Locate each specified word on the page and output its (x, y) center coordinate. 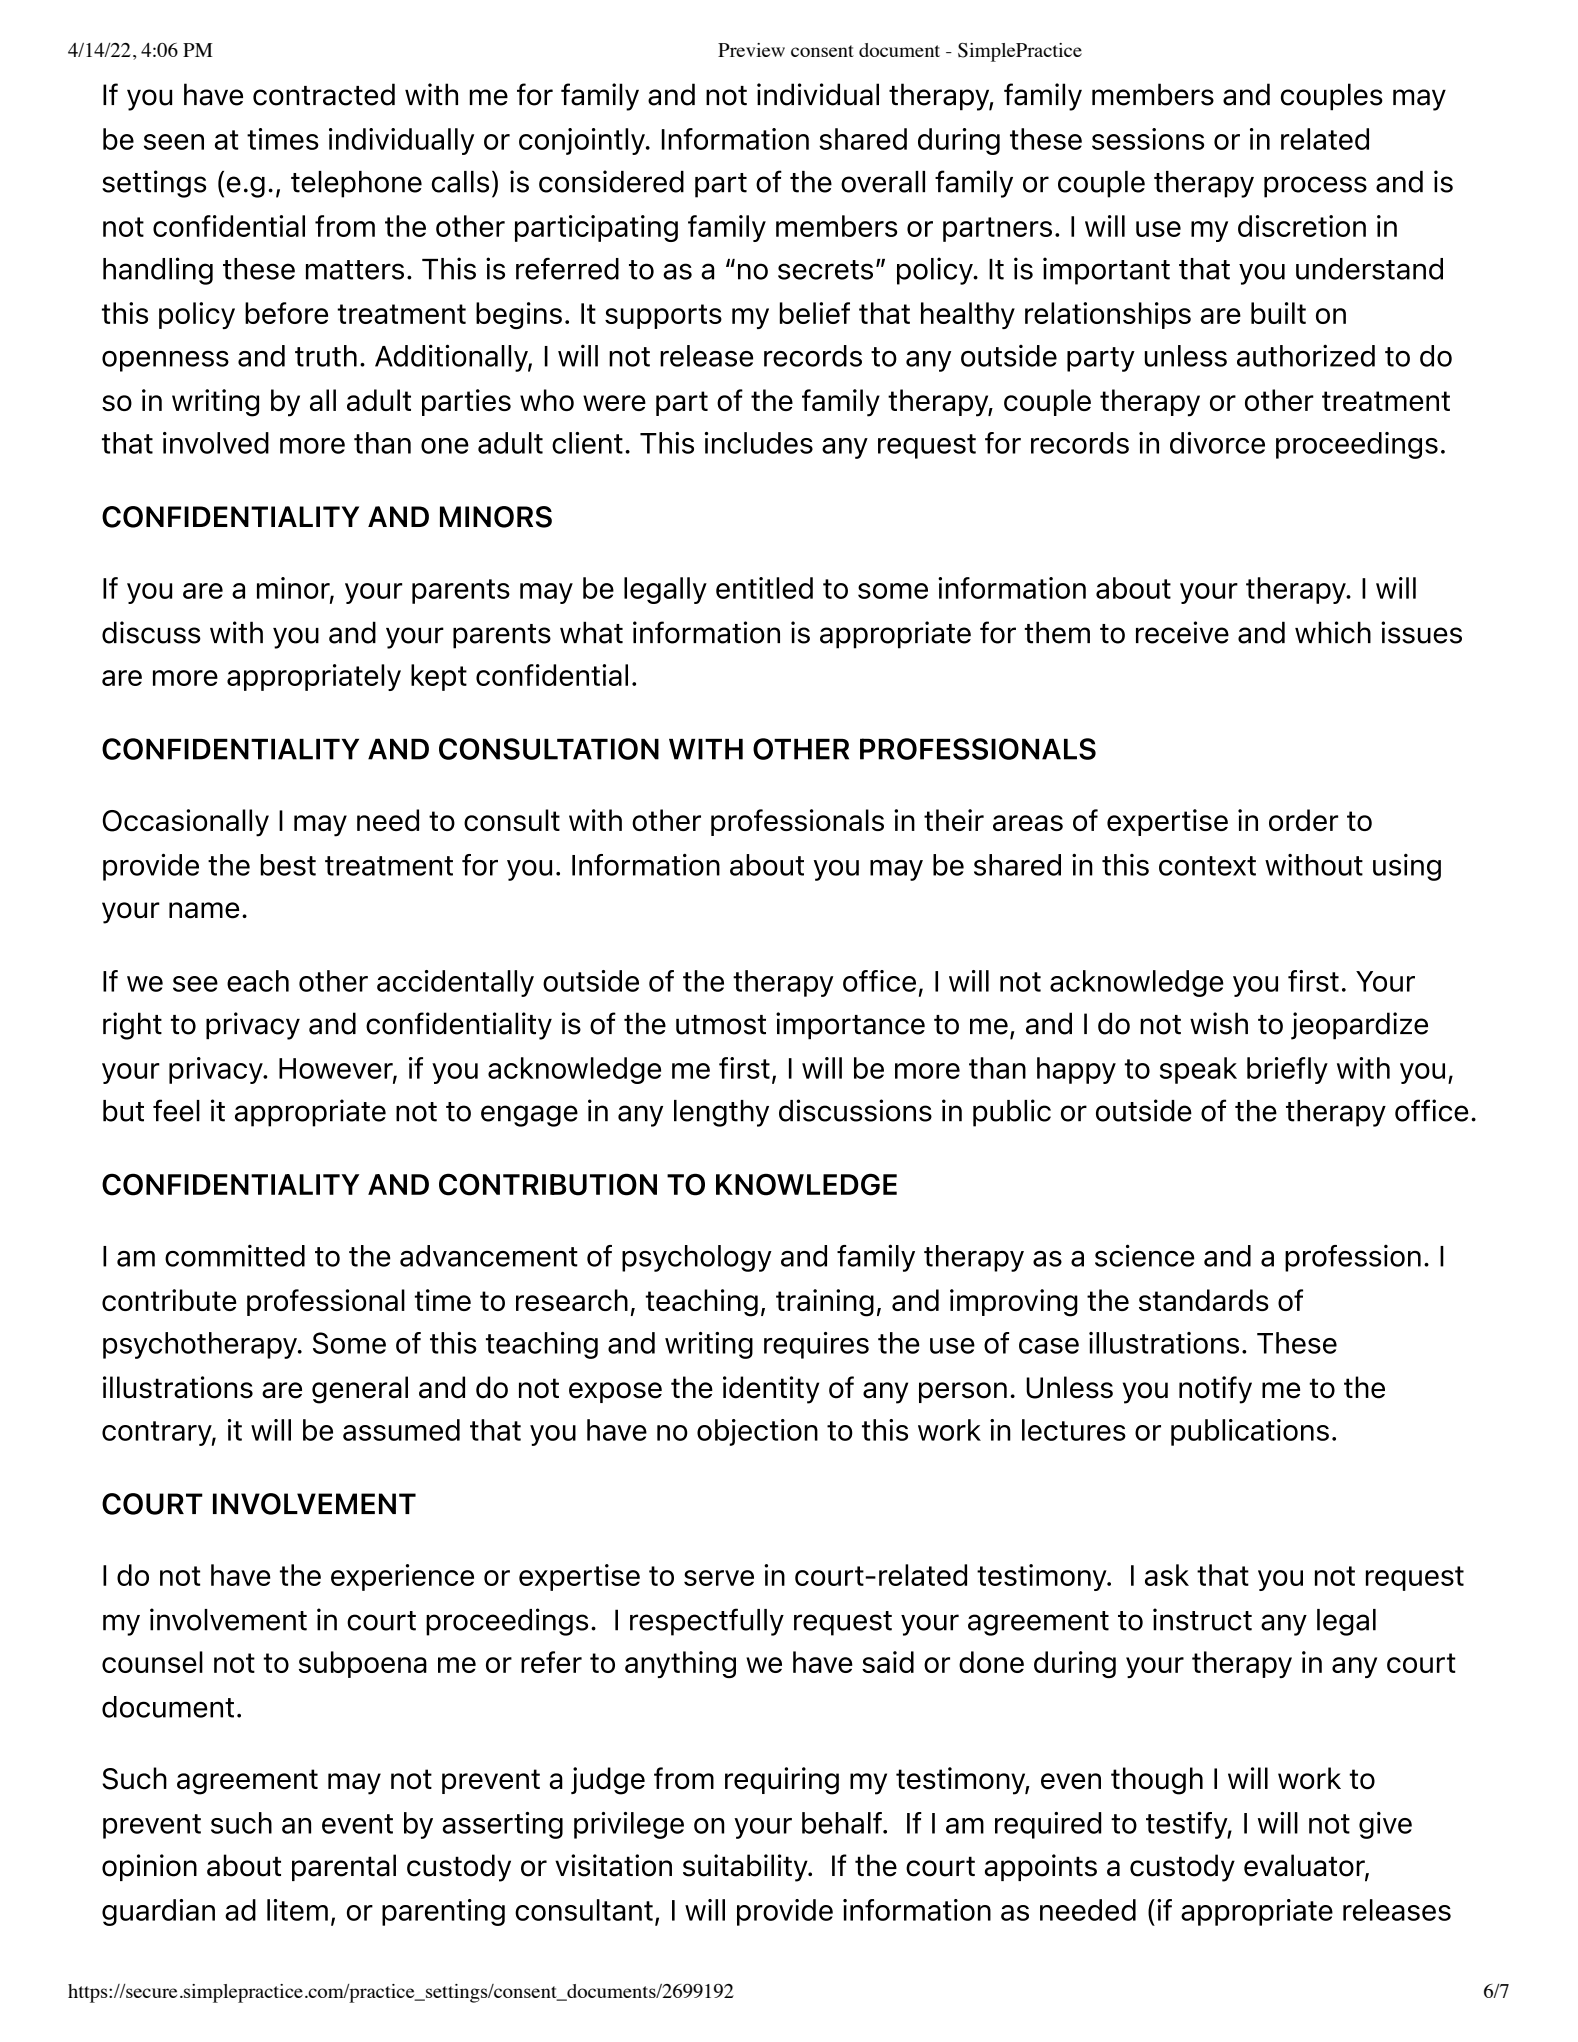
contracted (324, 94)
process (1315, 187)
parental (344, 1867)
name (204, 910)
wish (1219, 1023)
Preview (751, 50)
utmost (721, 1025)
